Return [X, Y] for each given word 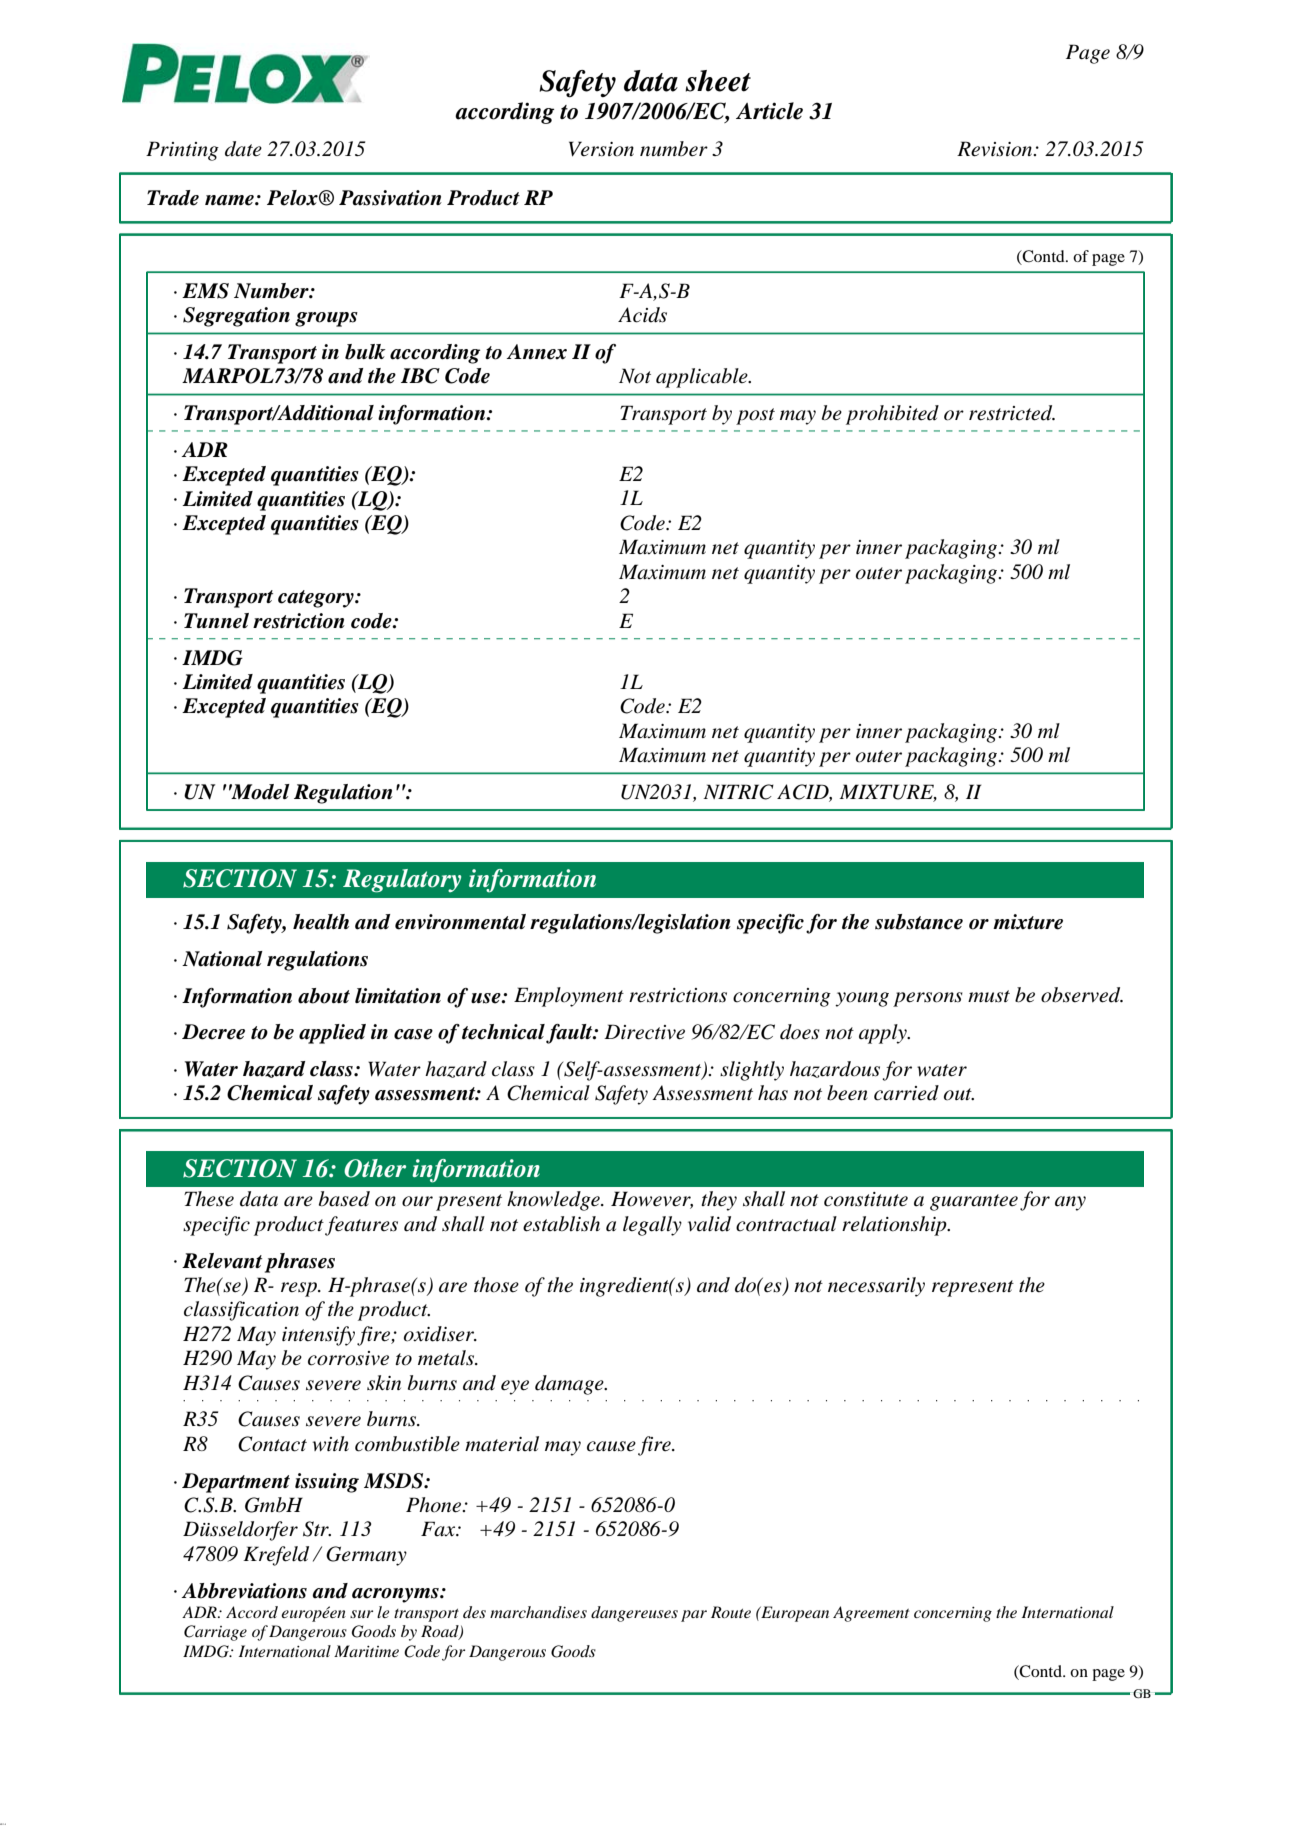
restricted [1012, 413]
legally [652, 1226]
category [317, 599]
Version [601, 149]
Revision [996, 149]
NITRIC [738, 792]
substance [919, 922]
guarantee [974, 1202]
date [243, 149]
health [321, 922]
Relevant [222, 1261]
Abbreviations [244, 1591]
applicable [703, 378]
